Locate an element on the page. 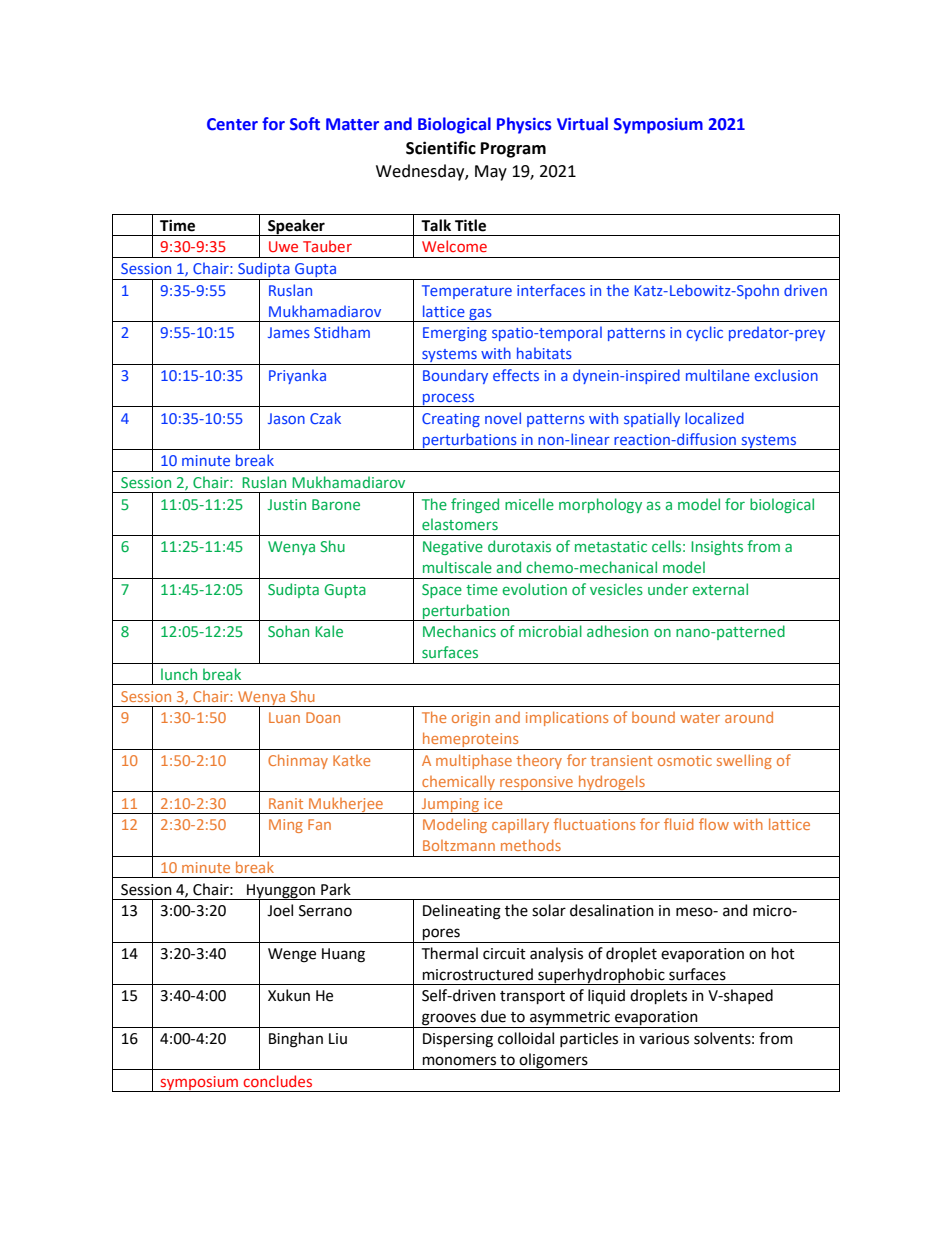  Center is located at coordinates (232, 124).
